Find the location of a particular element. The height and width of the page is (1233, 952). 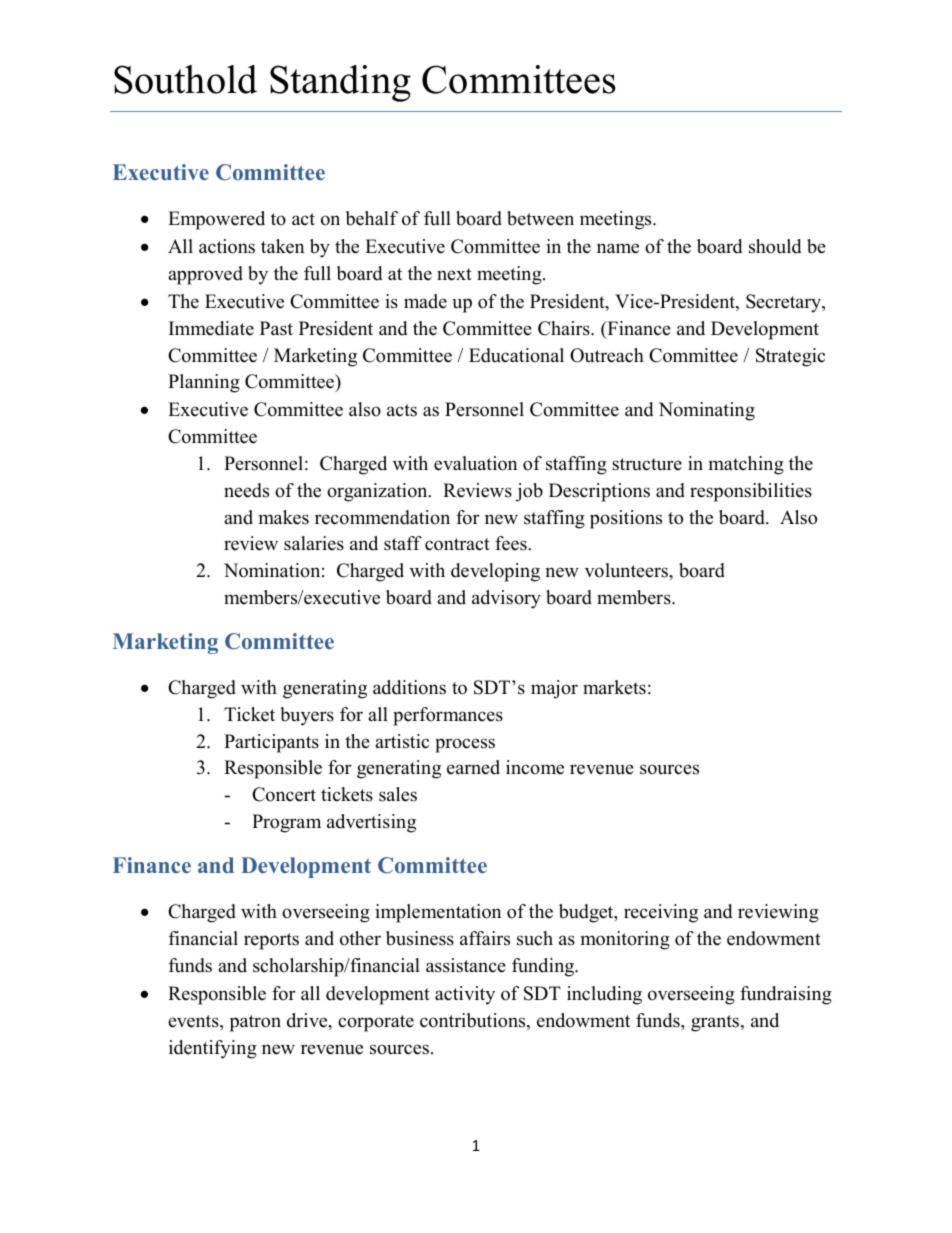

volunteers is located at coordinates (627, 570).
